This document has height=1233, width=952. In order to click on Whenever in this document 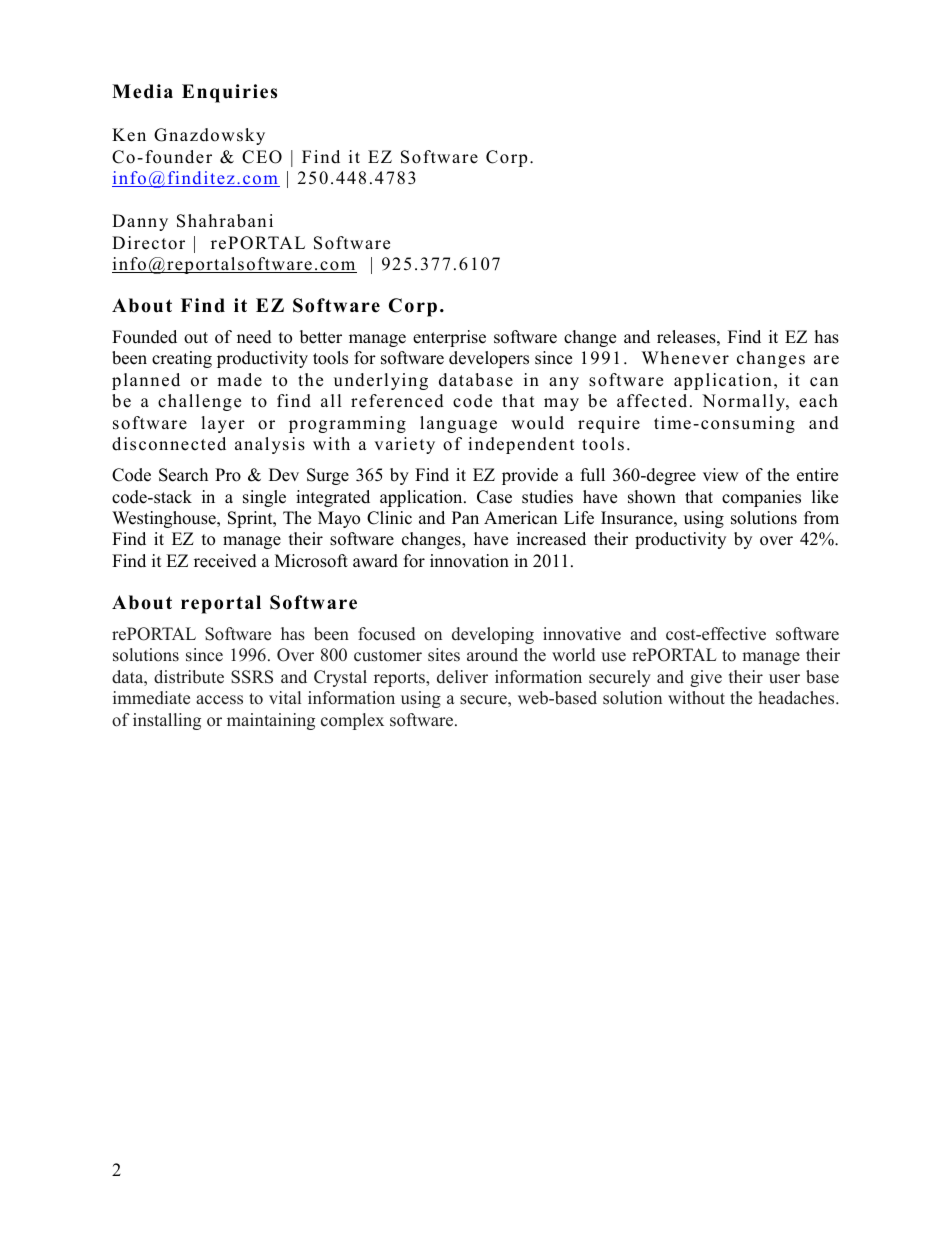, I will do `click(685, 358)`.
